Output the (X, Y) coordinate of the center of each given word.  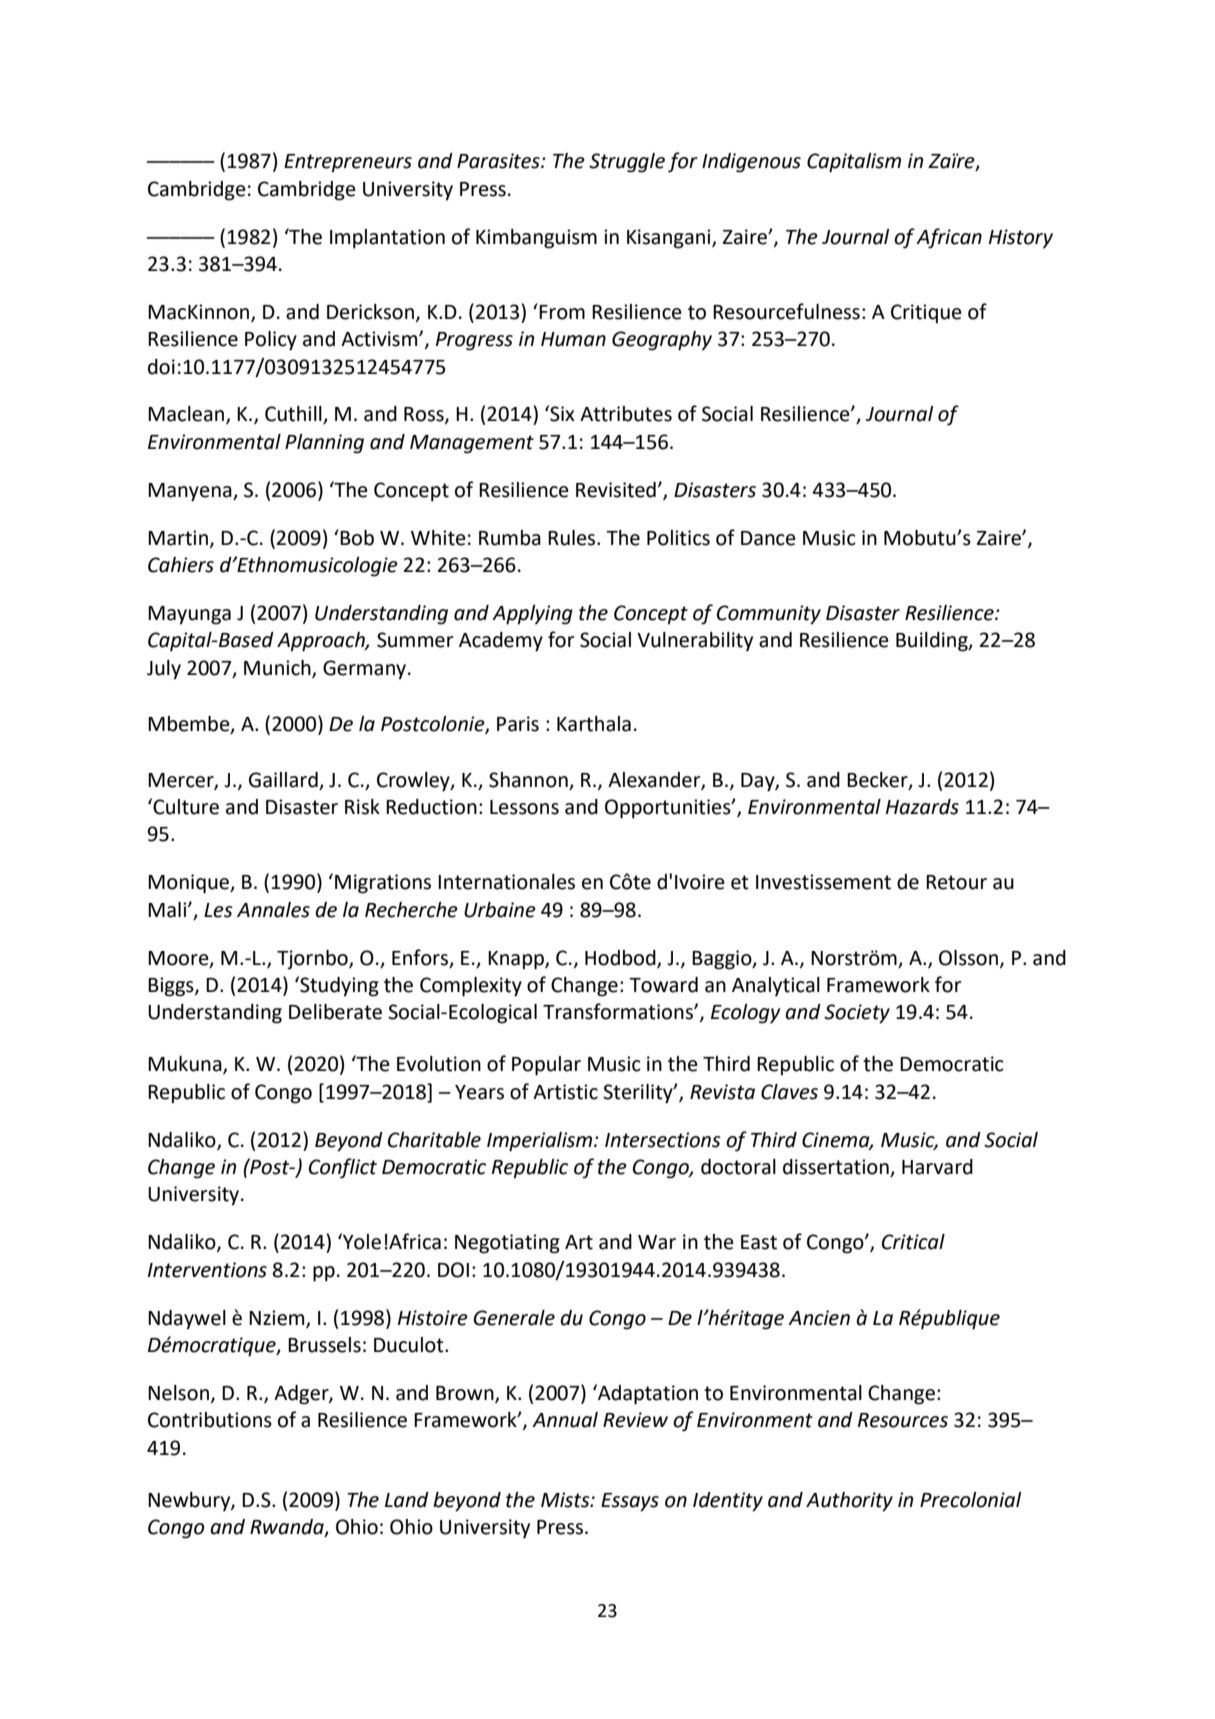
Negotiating (507, 1244)
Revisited (616, 490)
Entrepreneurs (348, 163)
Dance (768, 538)
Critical (913, 1242)
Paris (518, 724)
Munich (278, 668)
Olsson (968, 958)
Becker (878, 780)
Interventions (207, 1270)
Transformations (619, 1011)
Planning (324, 444)
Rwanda (288, 1528)
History (1021, 239)
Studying (338, 986)
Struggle (627, 163)
